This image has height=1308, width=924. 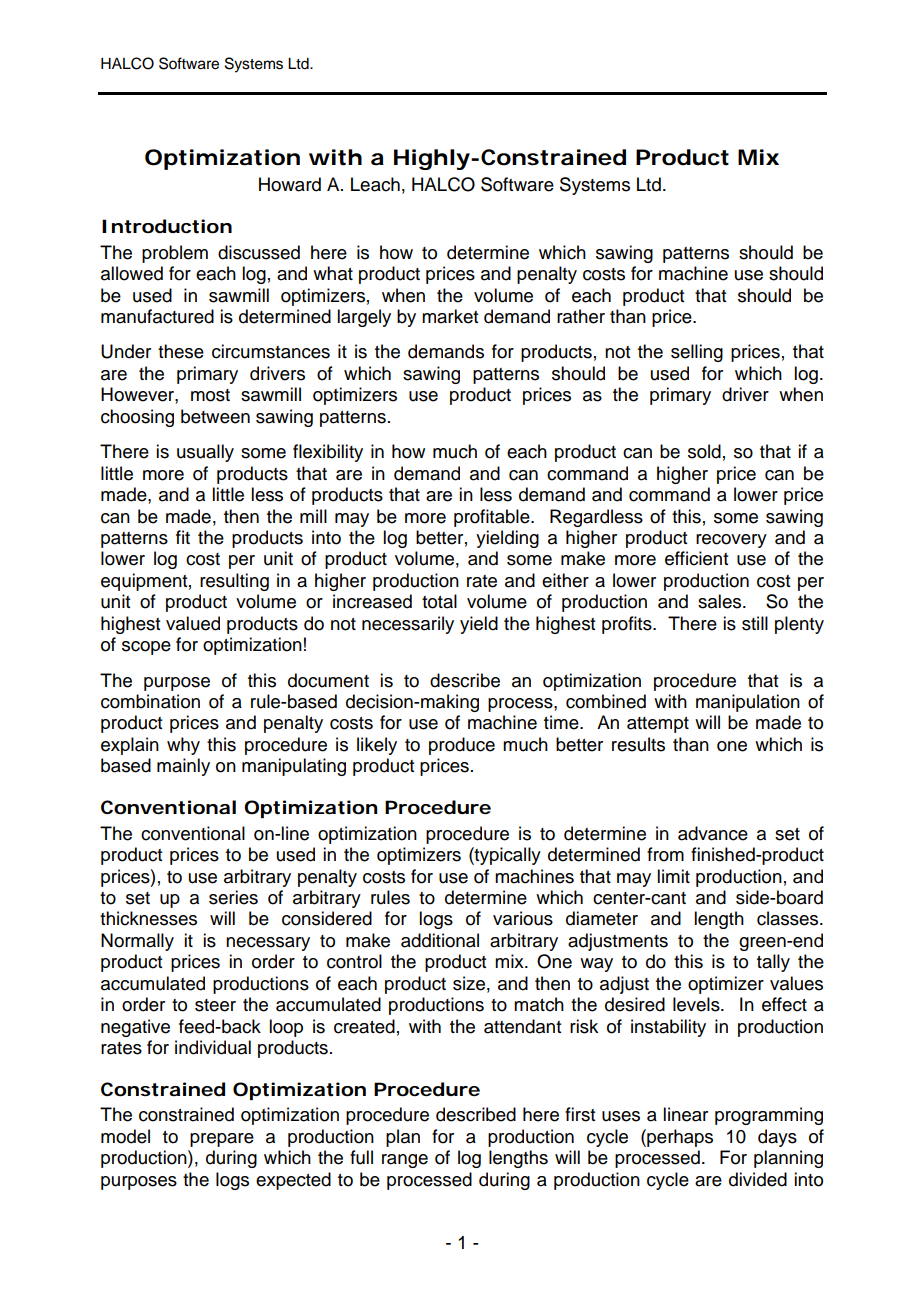 I want to click on market, so click(x=450, y=316).
